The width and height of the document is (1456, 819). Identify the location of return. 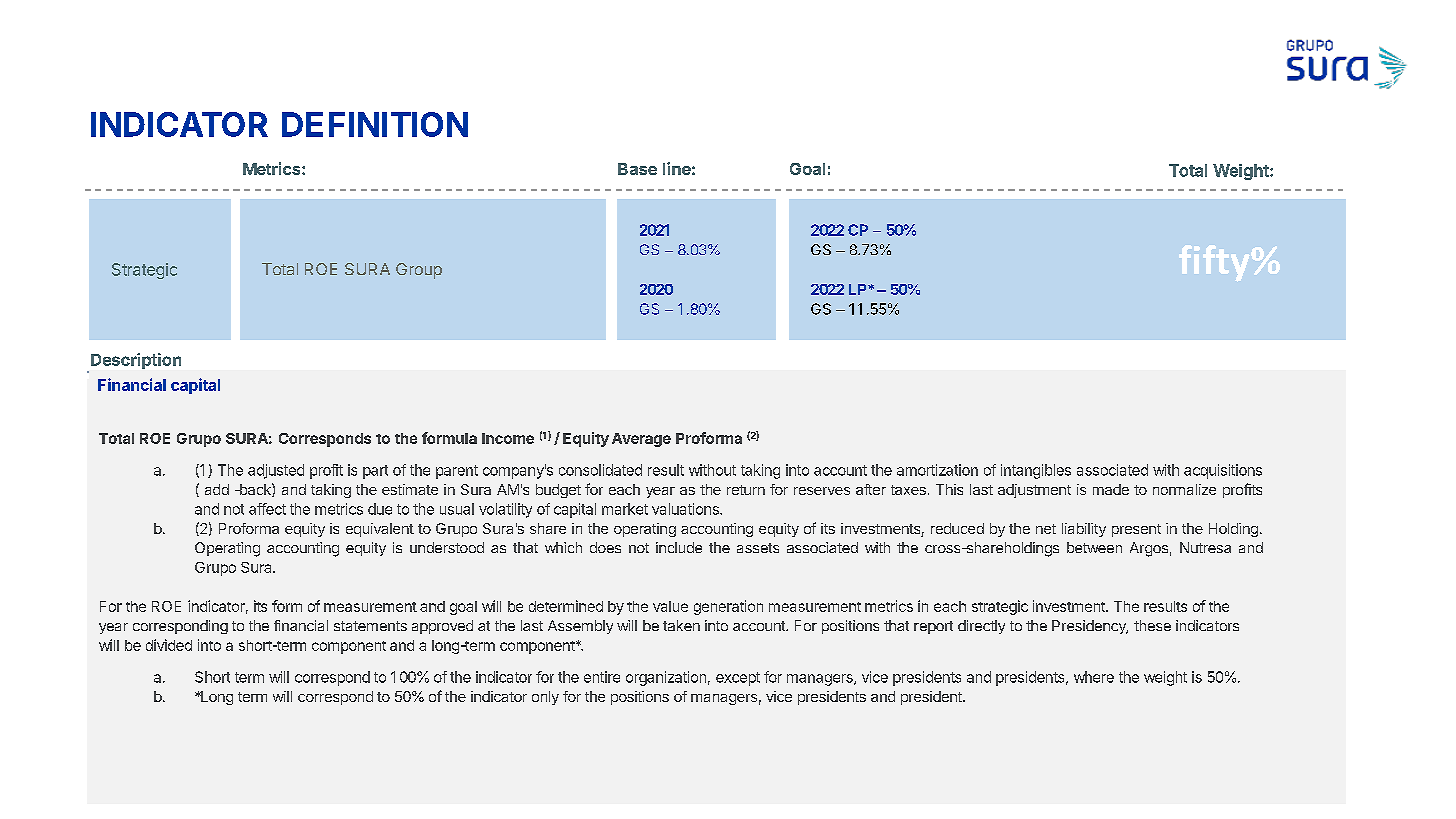
(746, 490).
